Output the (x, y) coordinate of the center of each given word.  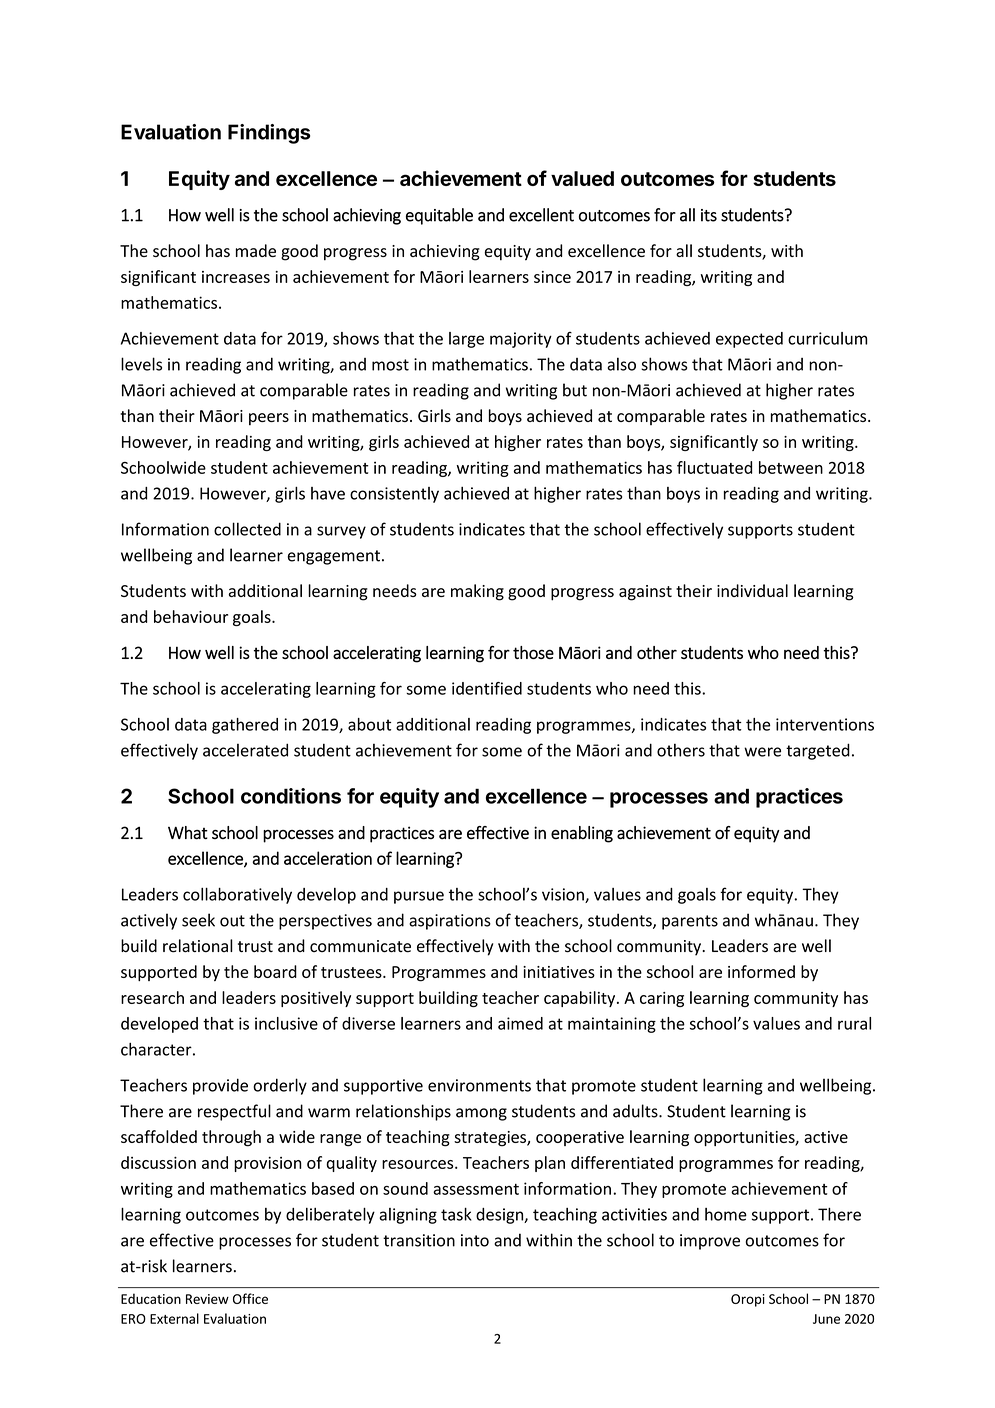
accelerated (245, 750)
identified (487, 688)
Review (207, 1299)
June (826, 1319)
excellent (541, 215)
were (762, 752)
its (709, 215)
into (475, 1240)
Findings (269, 134)
